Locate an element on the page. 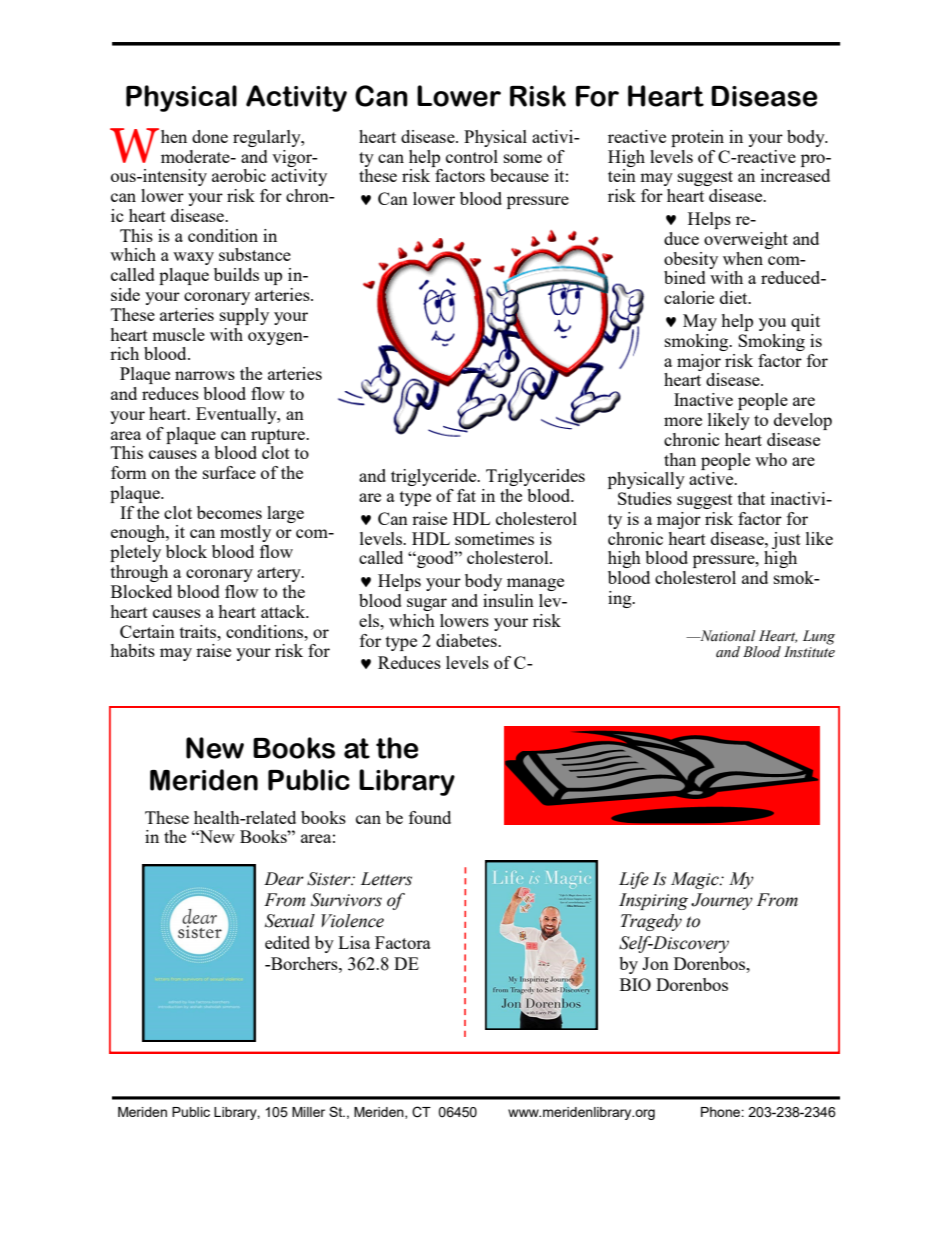 The image size is (952, 1233). becomes is located at coordinates (229, 512).
